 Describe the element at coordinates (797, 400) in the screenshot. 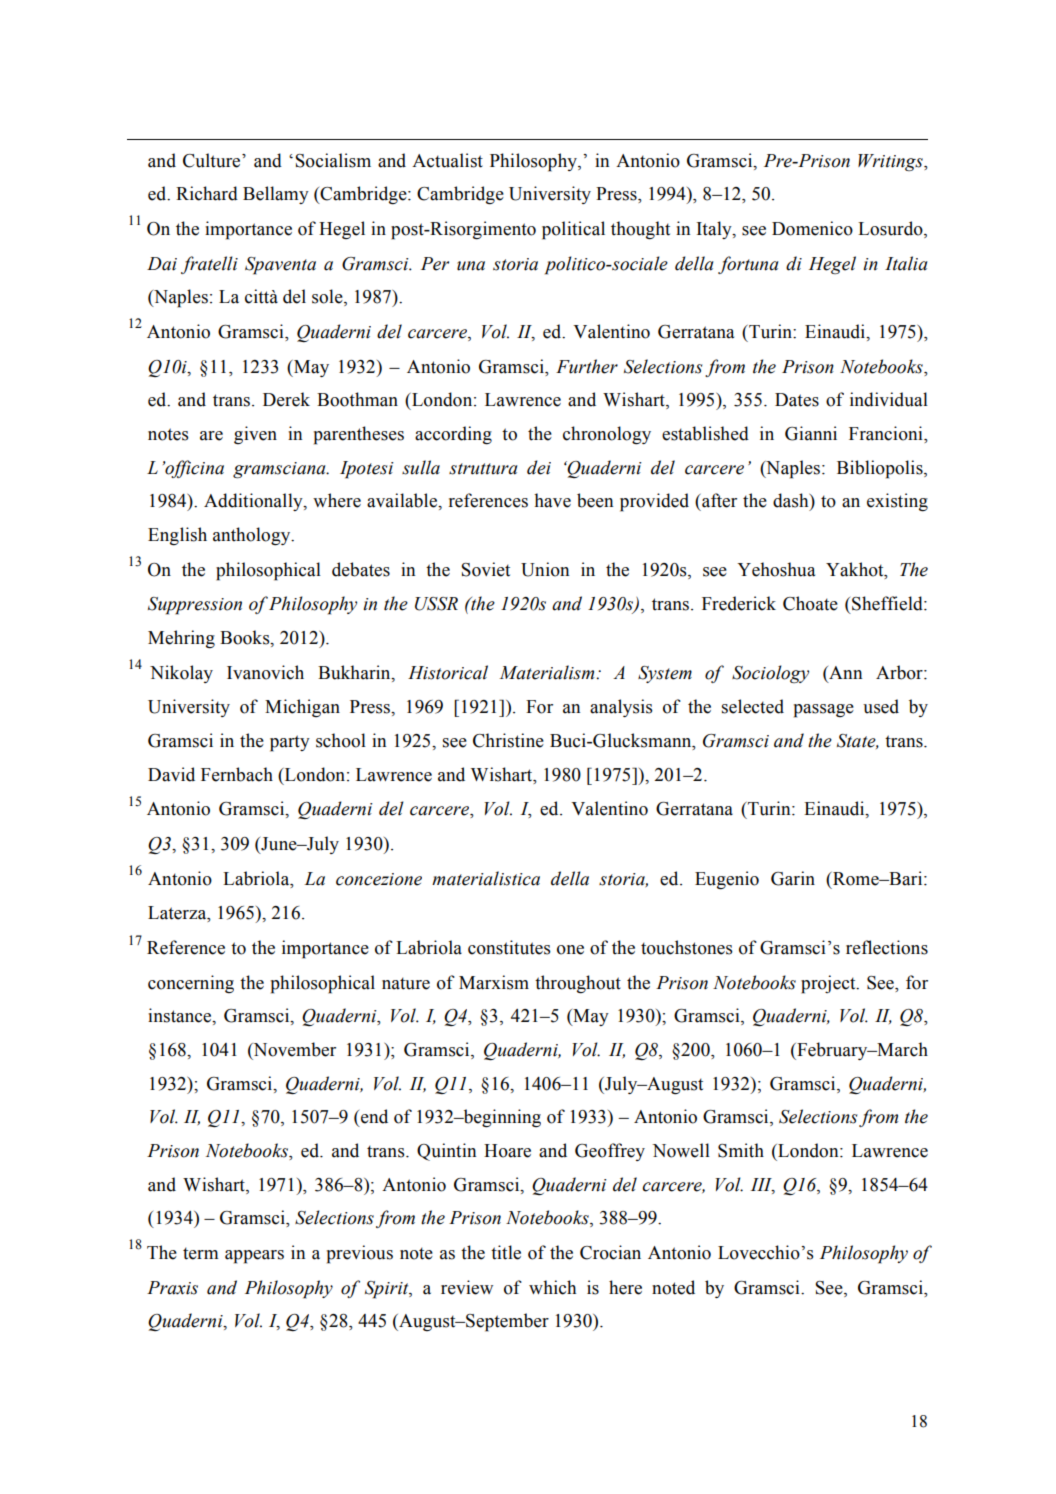

I see `Dates` at that location.
